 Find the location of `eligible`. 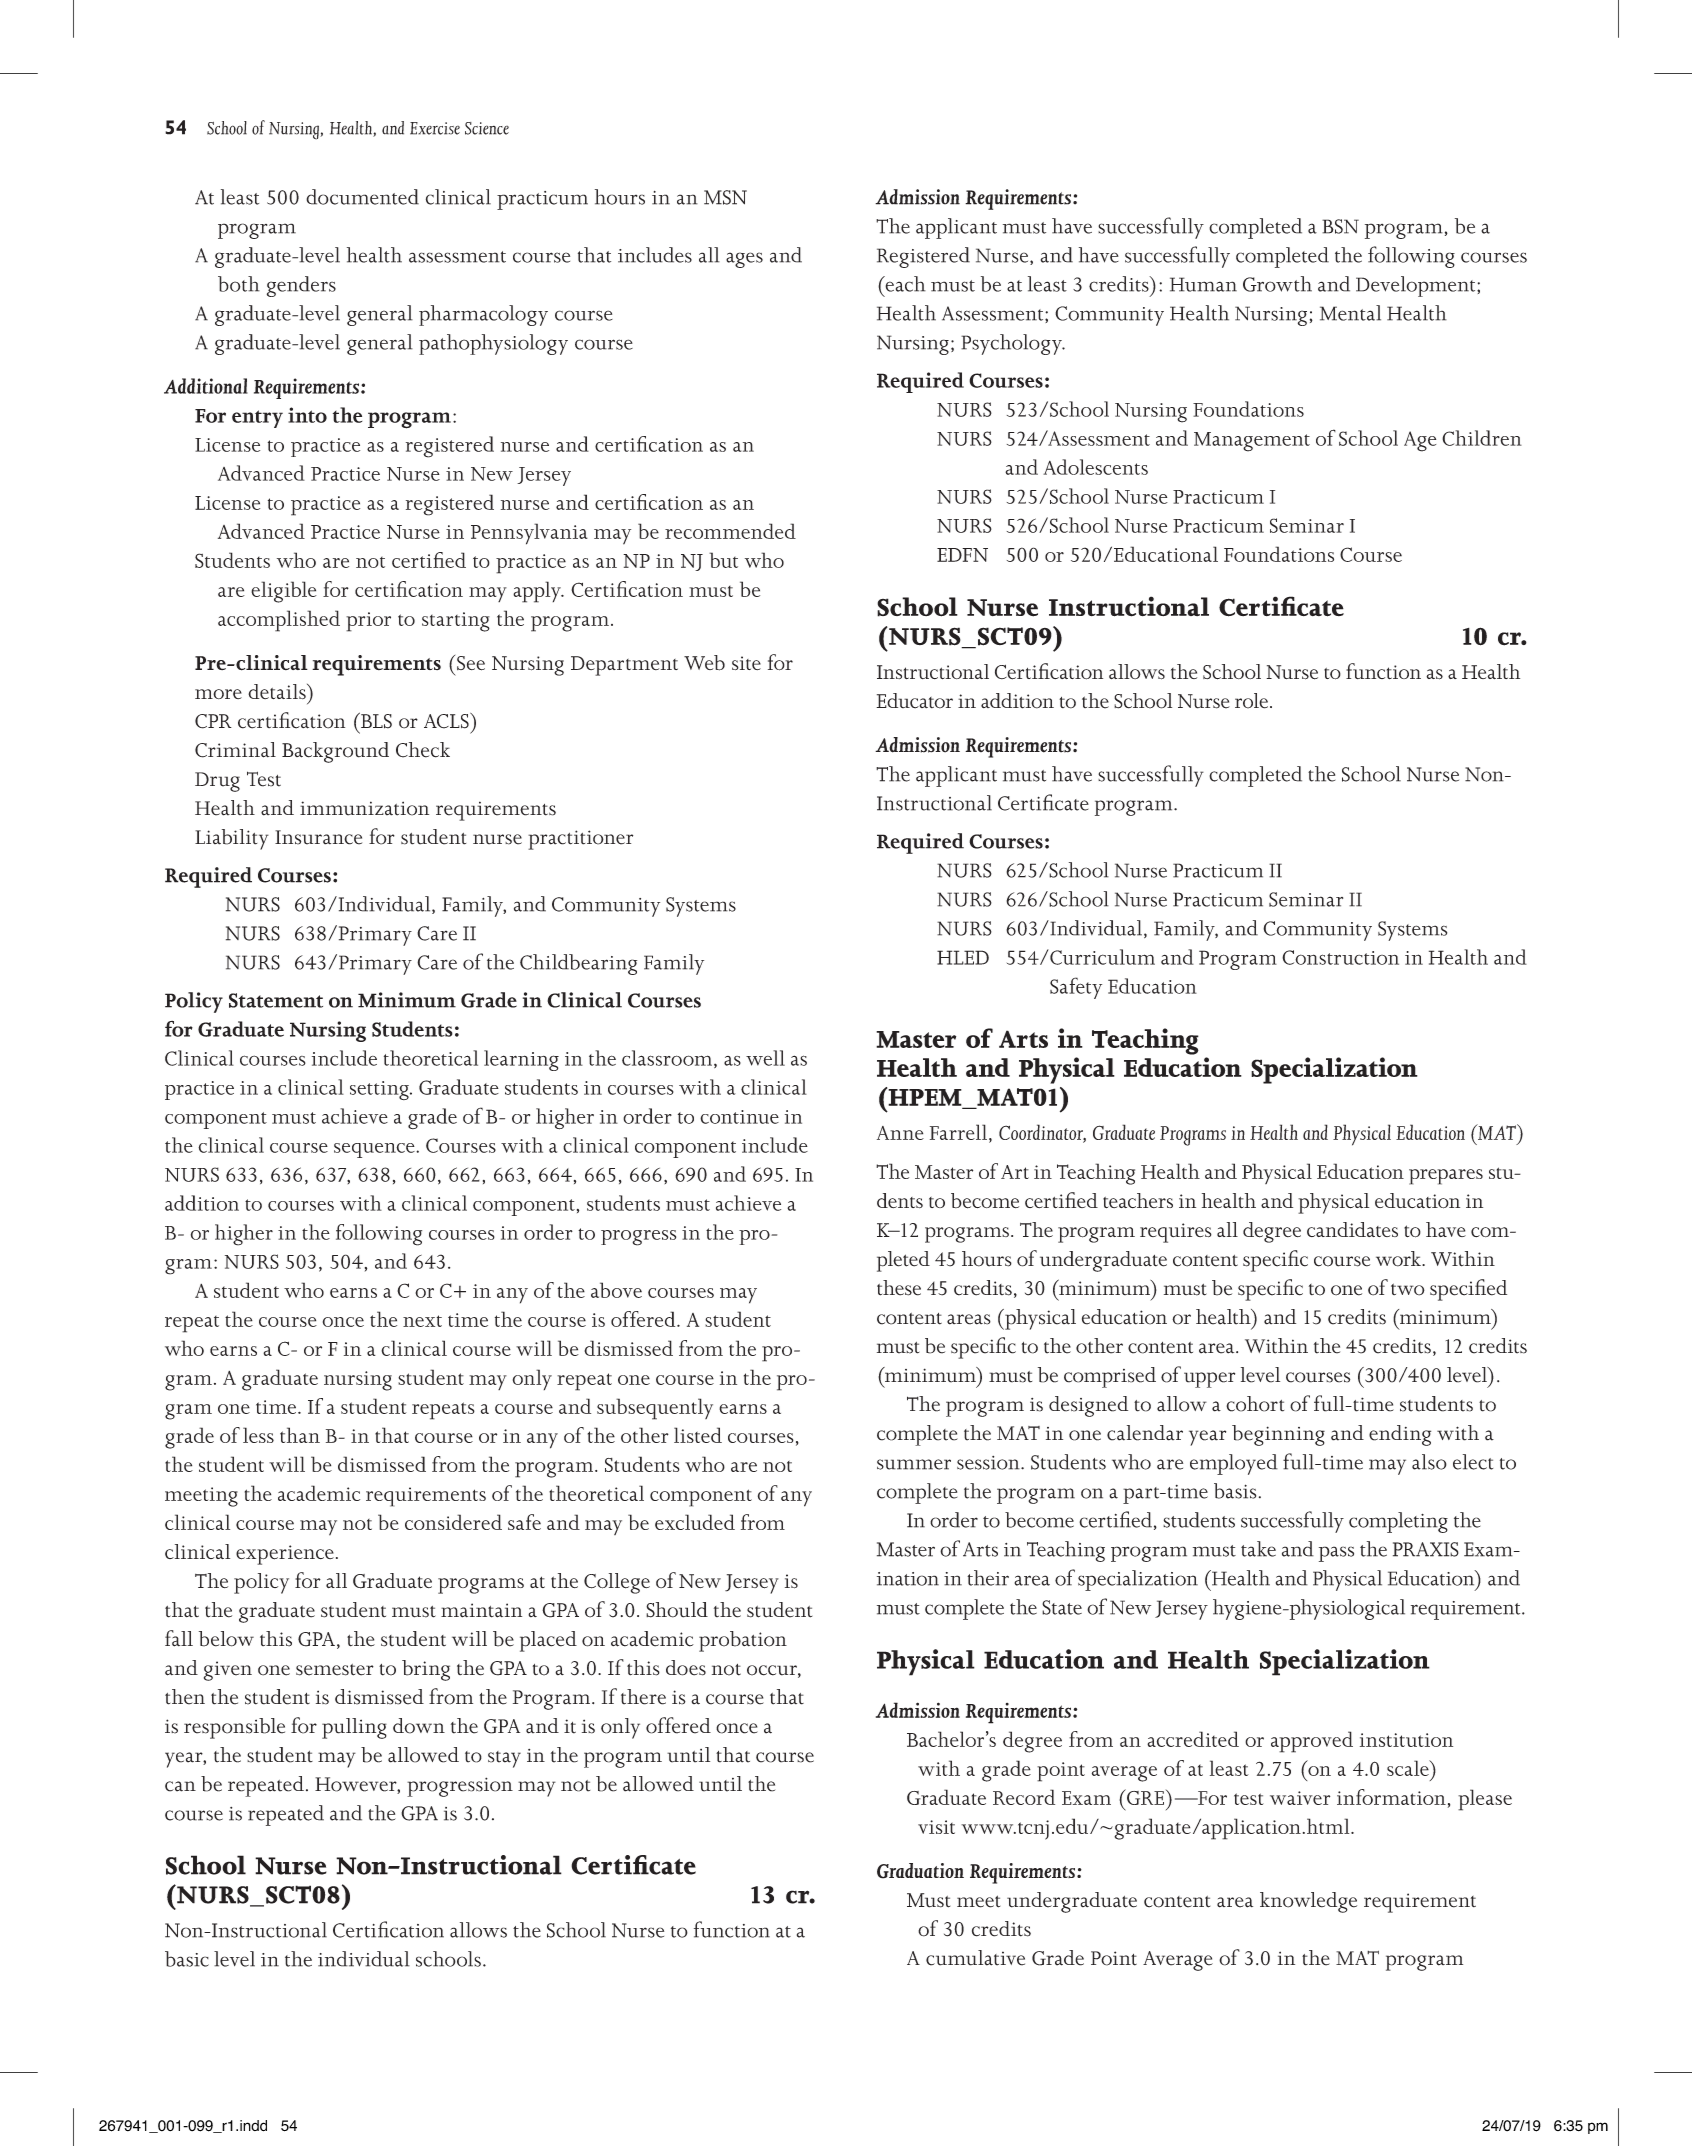

eligible is located at coordinates (284, 592).
